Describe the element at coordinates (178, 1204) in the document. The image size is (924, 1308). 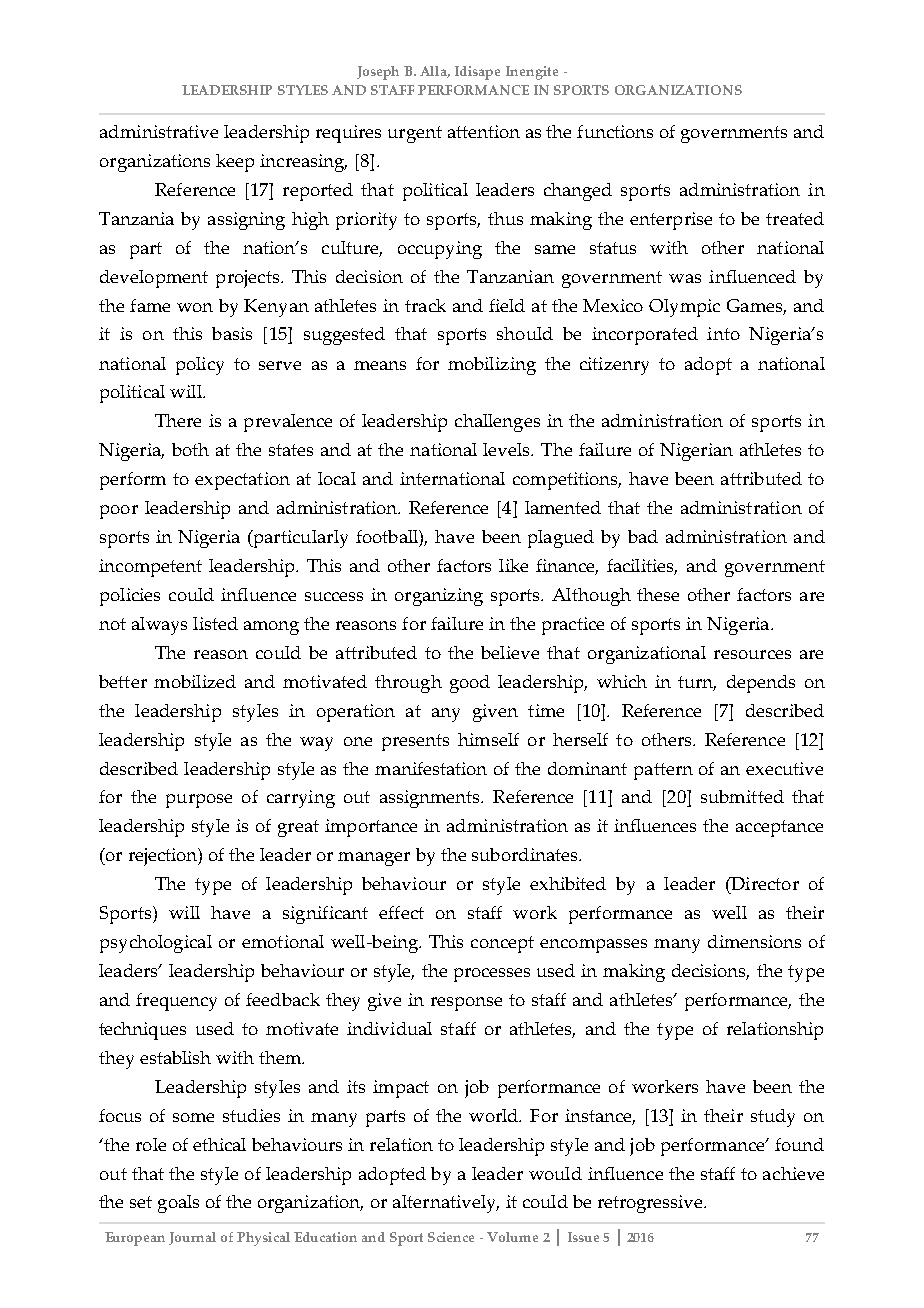
I see `goals` at that location.
